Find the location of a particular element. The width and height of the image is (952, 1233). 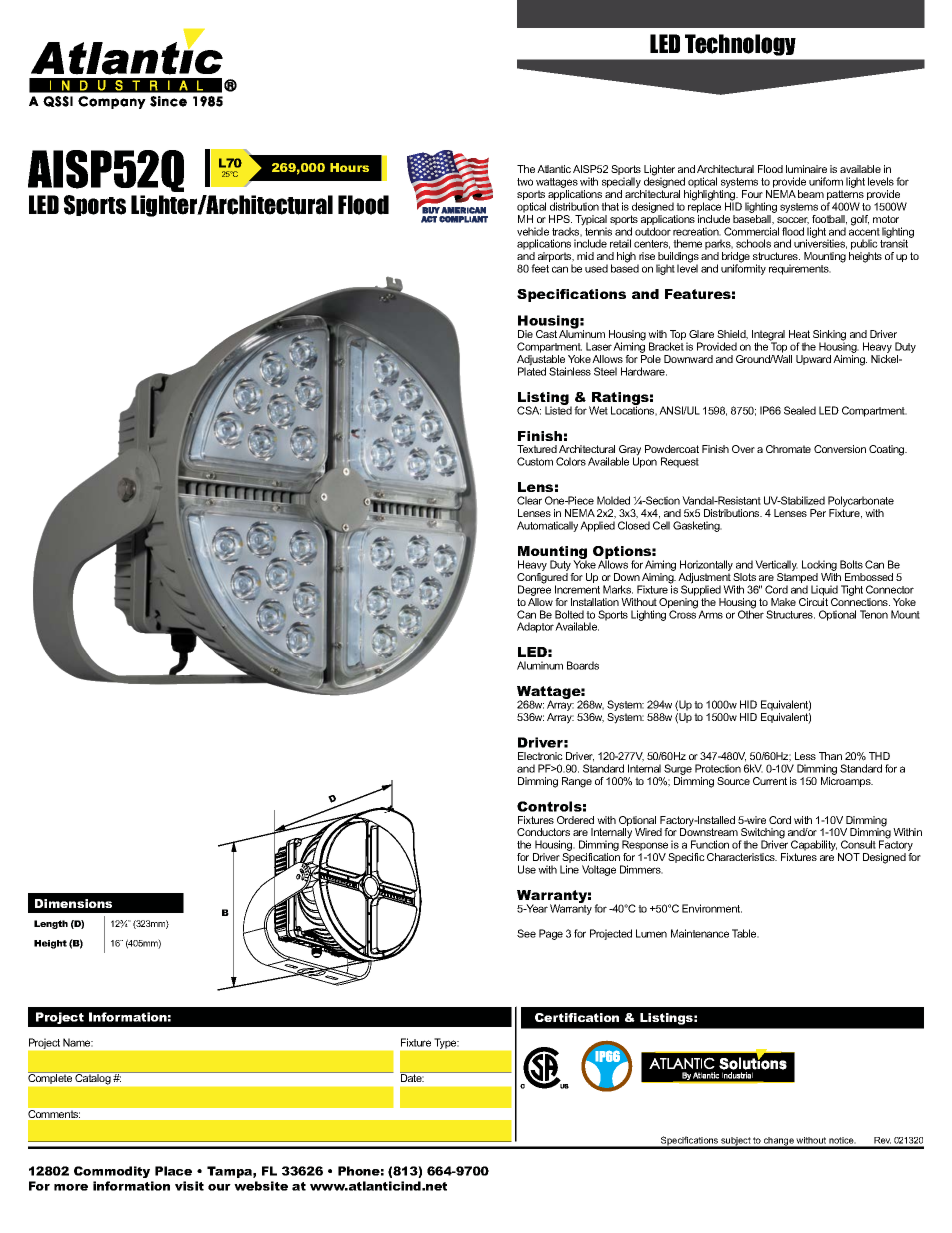

Hours is located at coordinates (349, 167).
